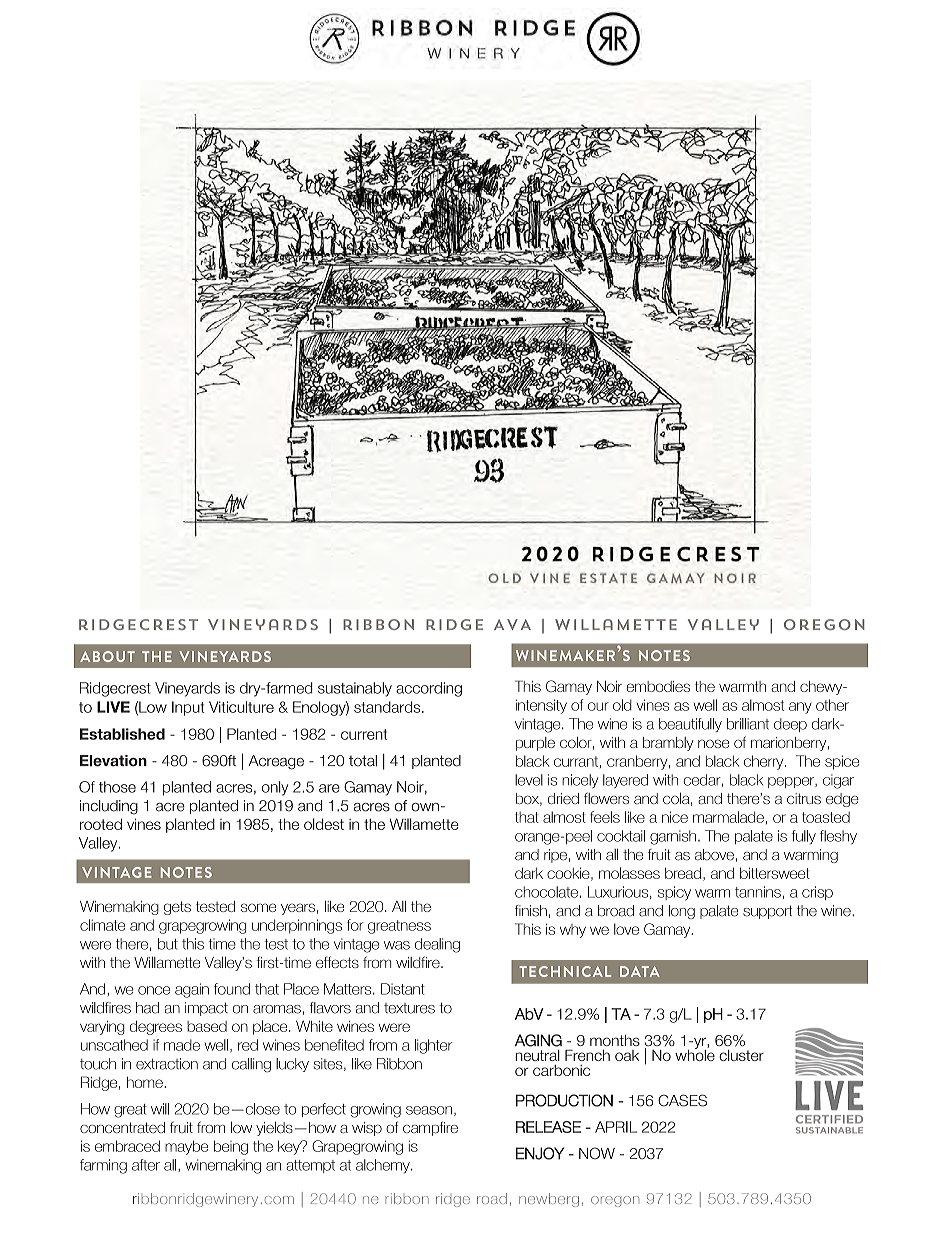 The width and height of the page is (952, 1233). Describe the element at coordinates (563, 798) in the page. I see `dried` at that location.
